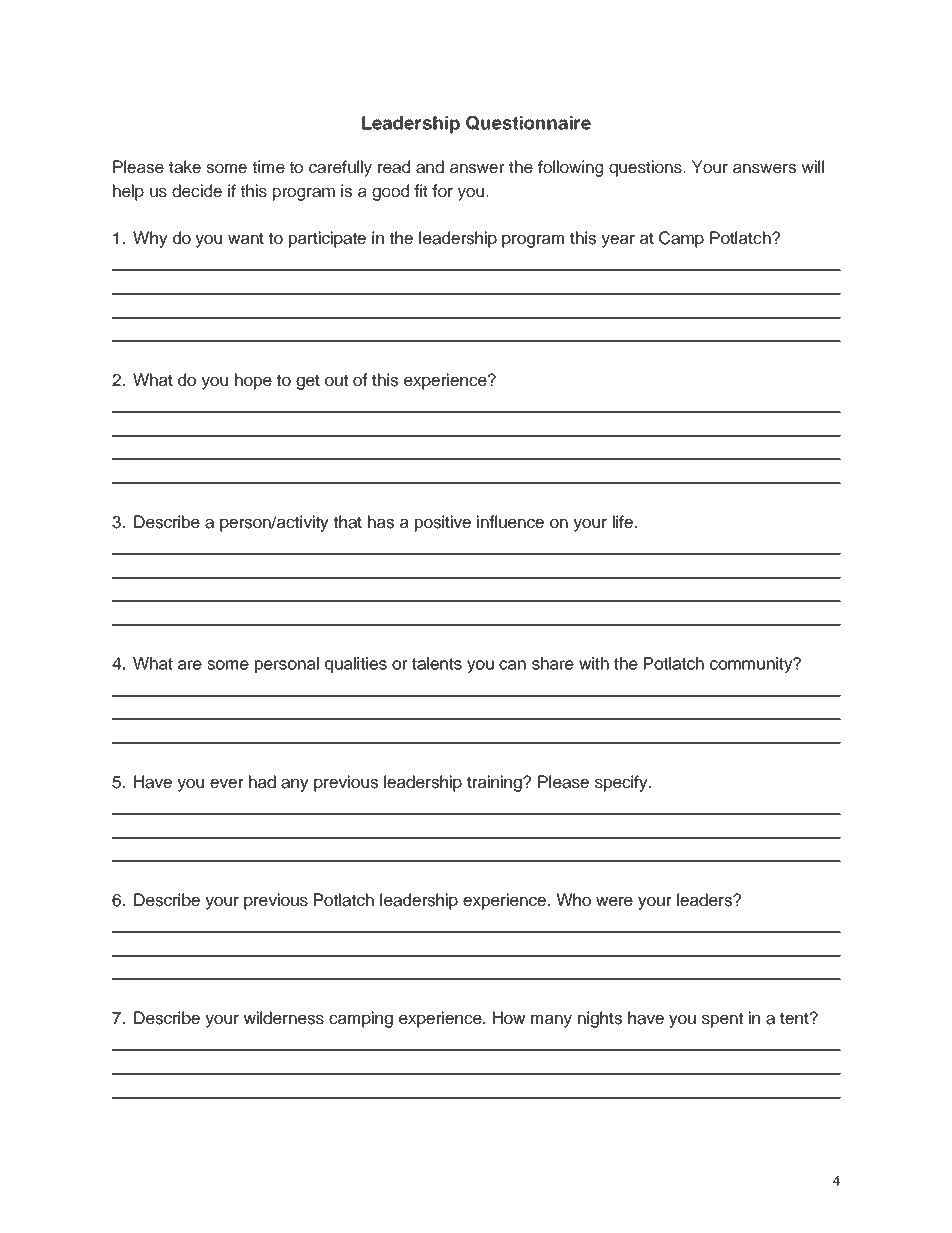  What do you see at coordinates (623, 522) in the document?
I see `life` at bounding box center [623, 522].
